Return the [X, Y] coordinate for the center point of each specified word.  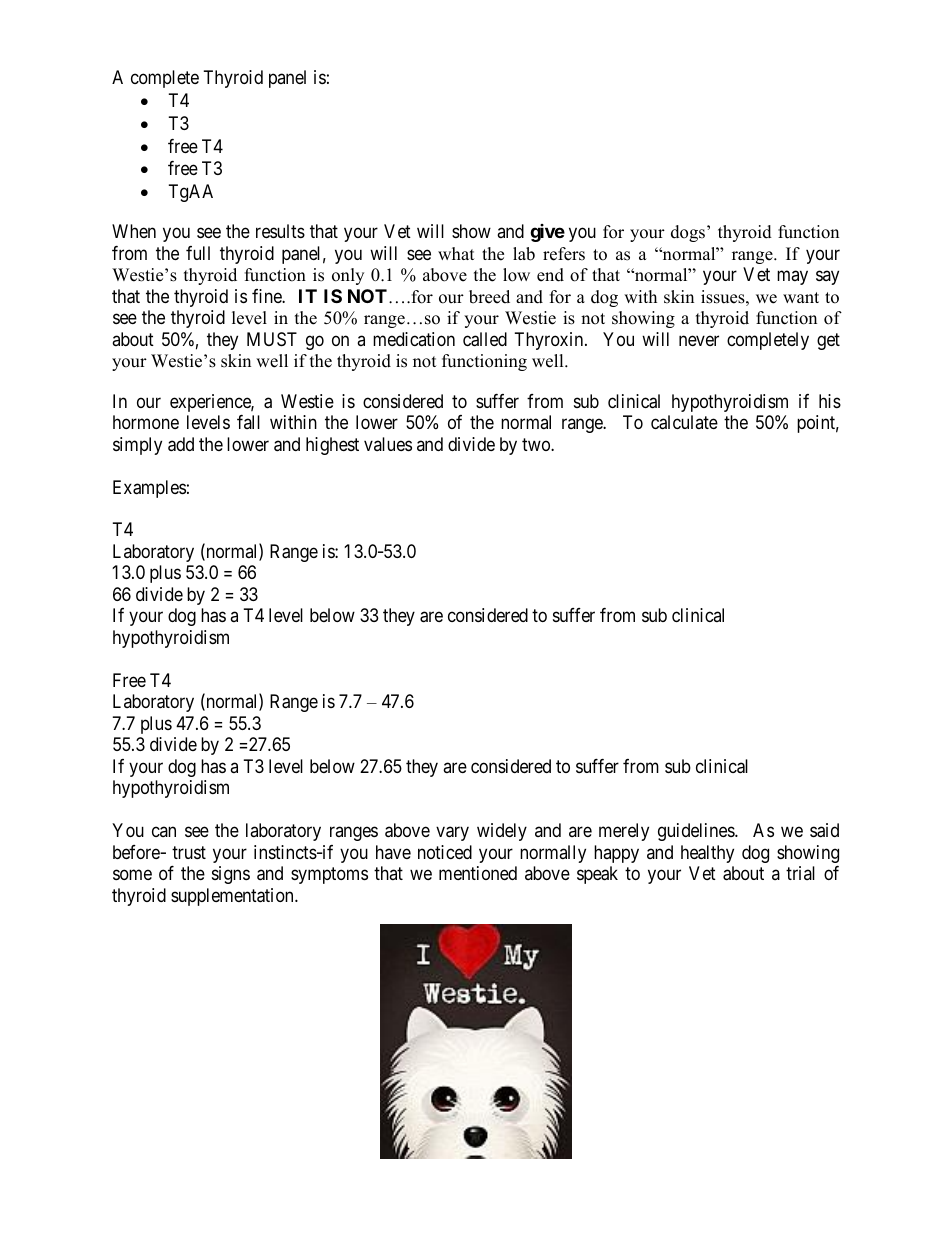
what [456, 253]
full [198, 253]
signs [231, 875]
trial [800, 873]
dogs [688, 233]
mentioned [478, 873]
